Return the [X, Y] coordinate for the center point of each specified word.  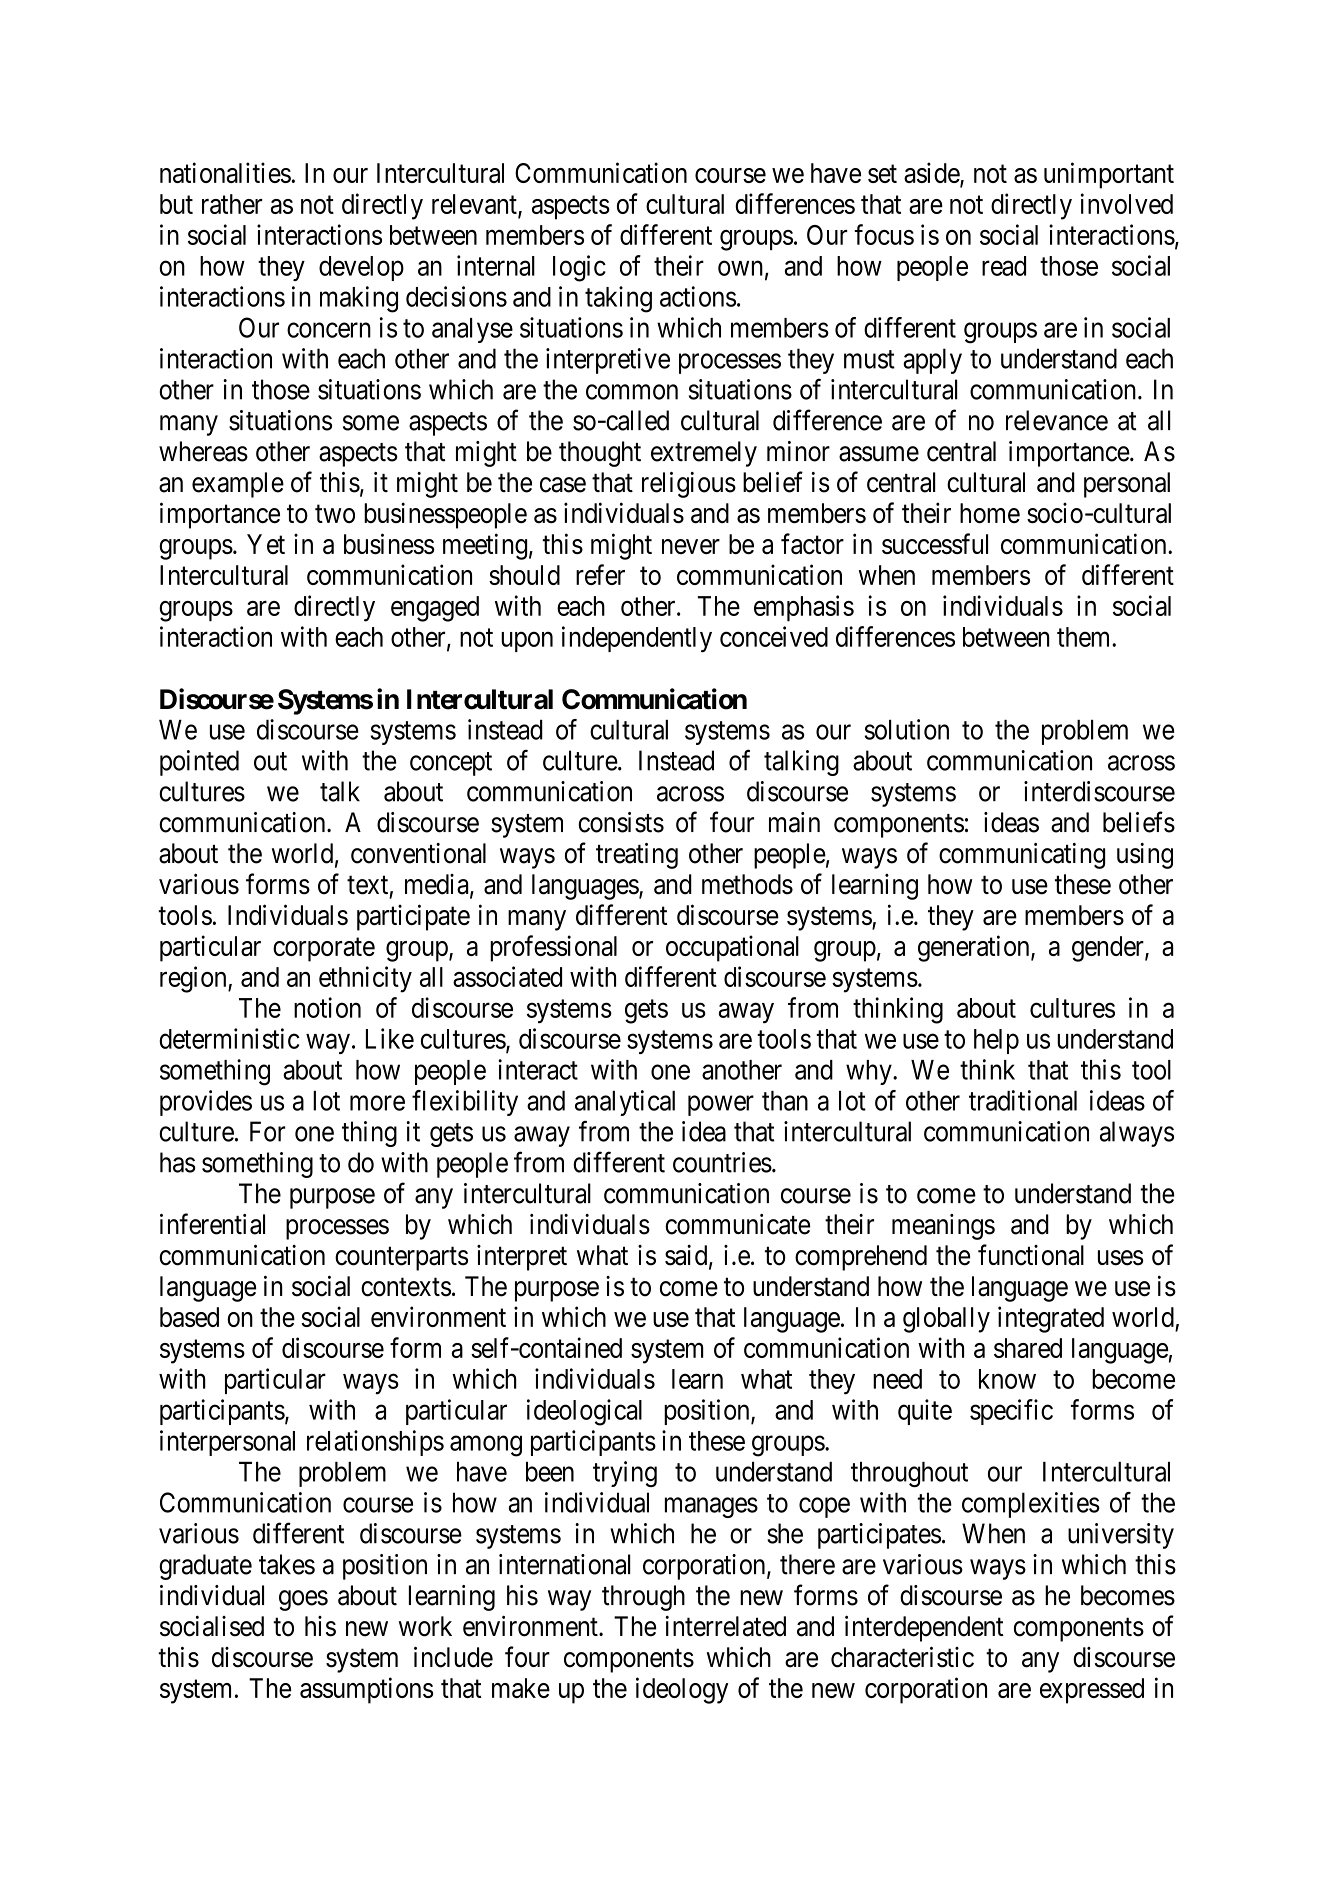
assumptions [367, 1690]
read [1004, 266]
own [740, 268]
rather [232, 204]
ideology [682, 1690]
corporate [324, 950]
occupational [732, 948]
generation [975, 948]
